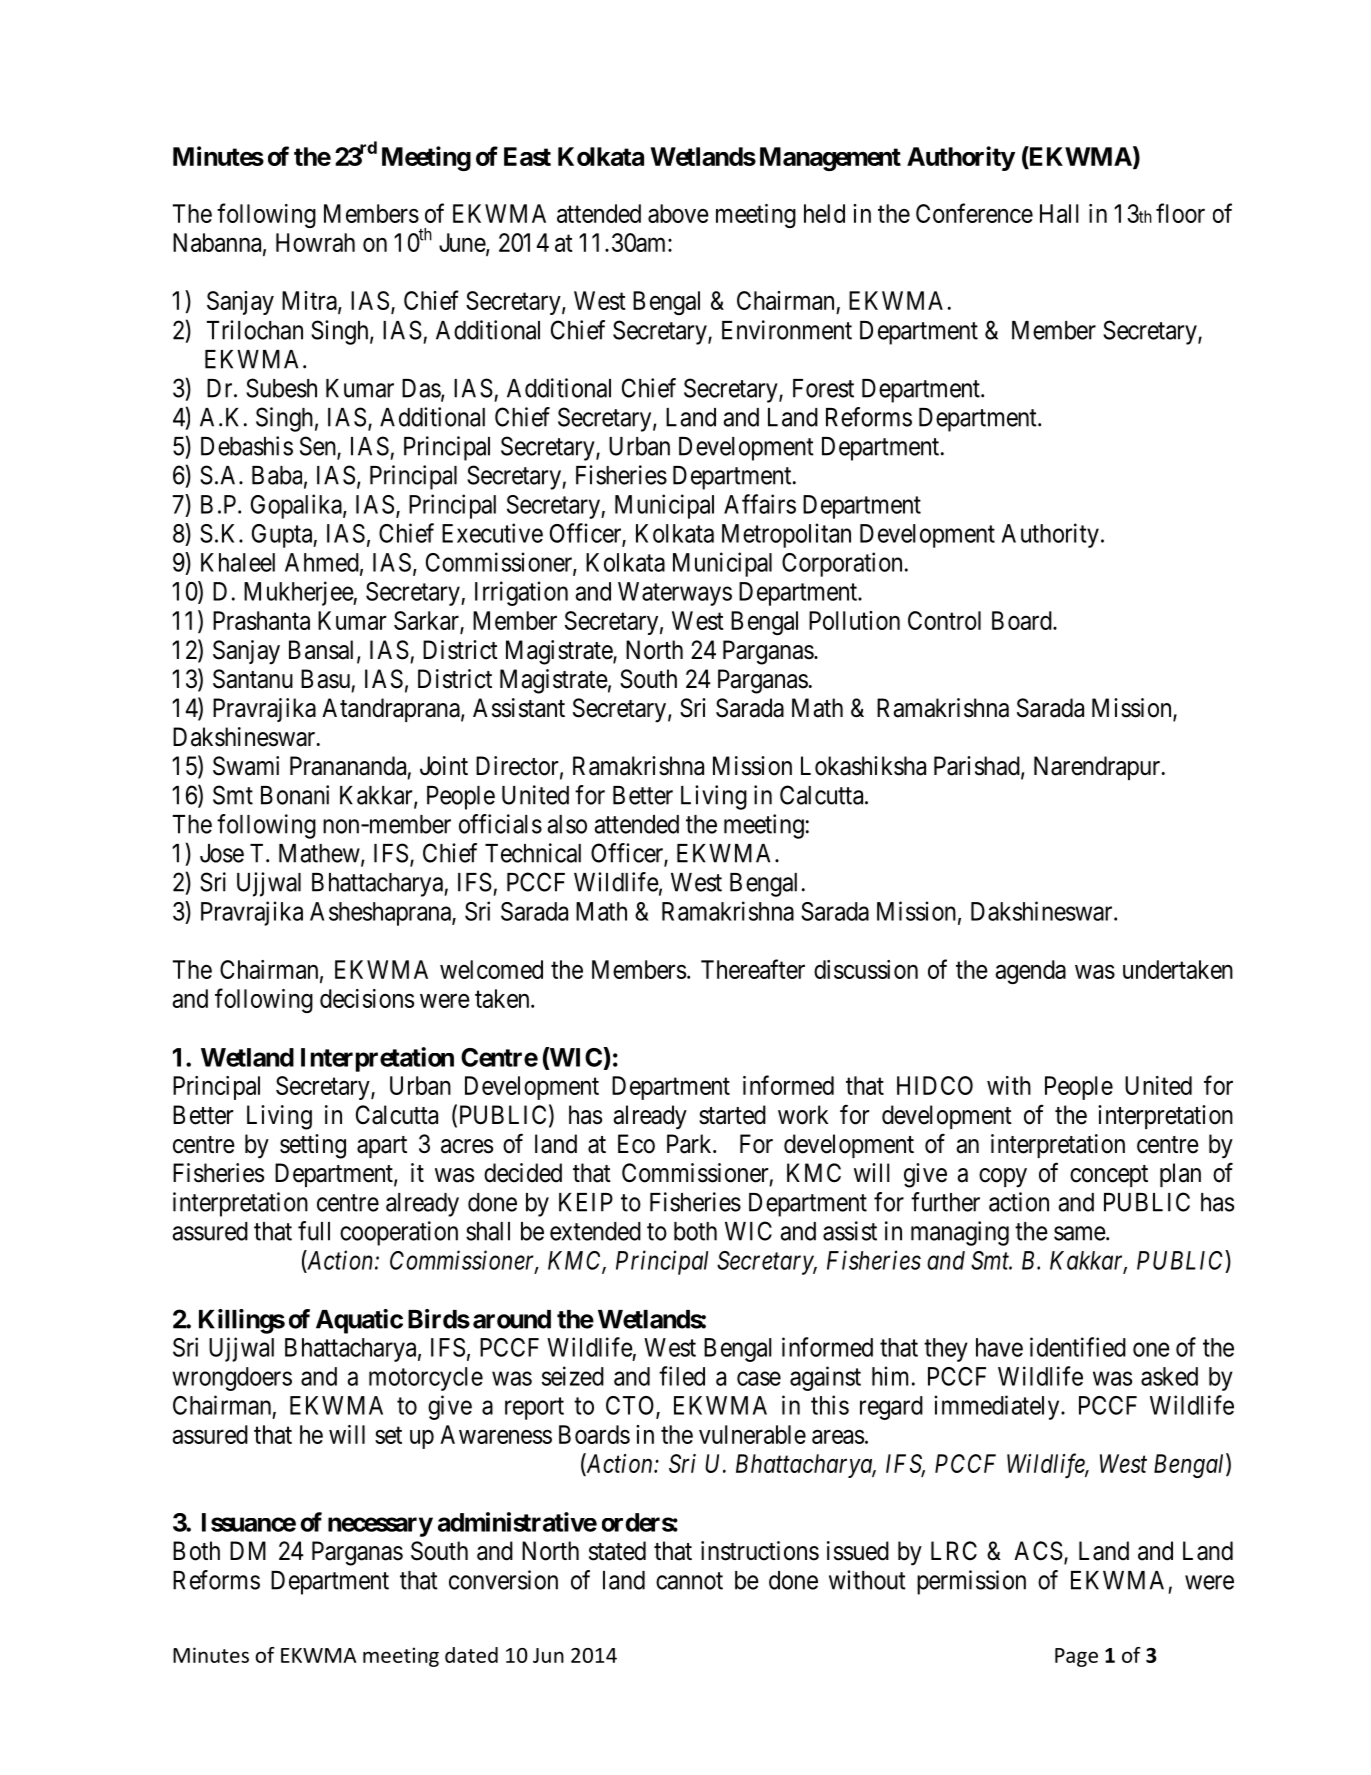 This image has height=1775, width=1371. Describe the element at coordinates (314, 1231) in the image. I see `full` at that location.
